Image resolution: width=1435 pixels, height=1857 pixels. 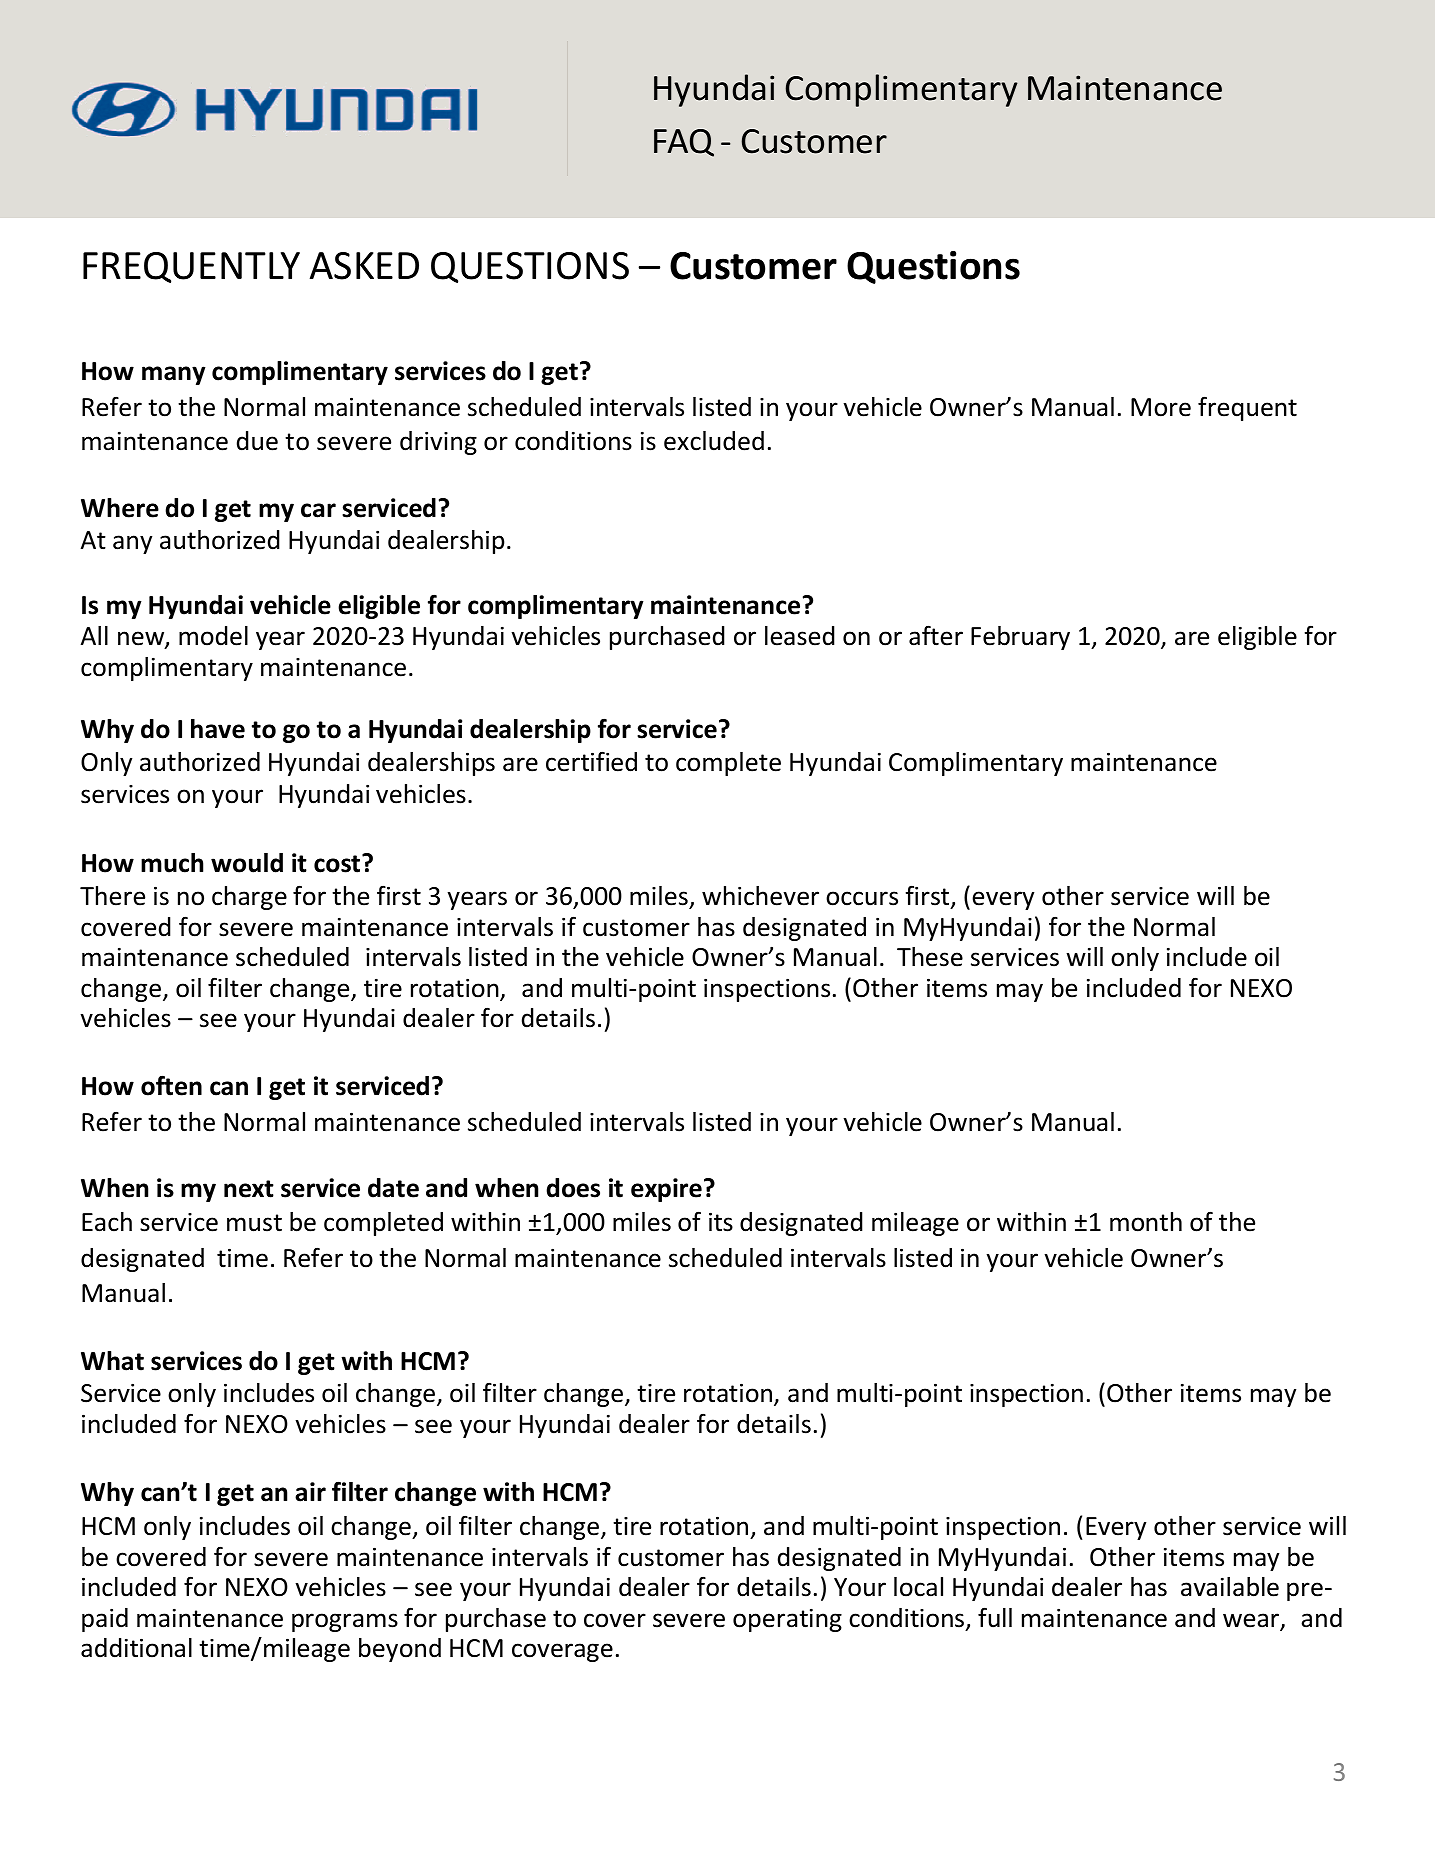 I want to click on full, so click(x=995, y=1617).
